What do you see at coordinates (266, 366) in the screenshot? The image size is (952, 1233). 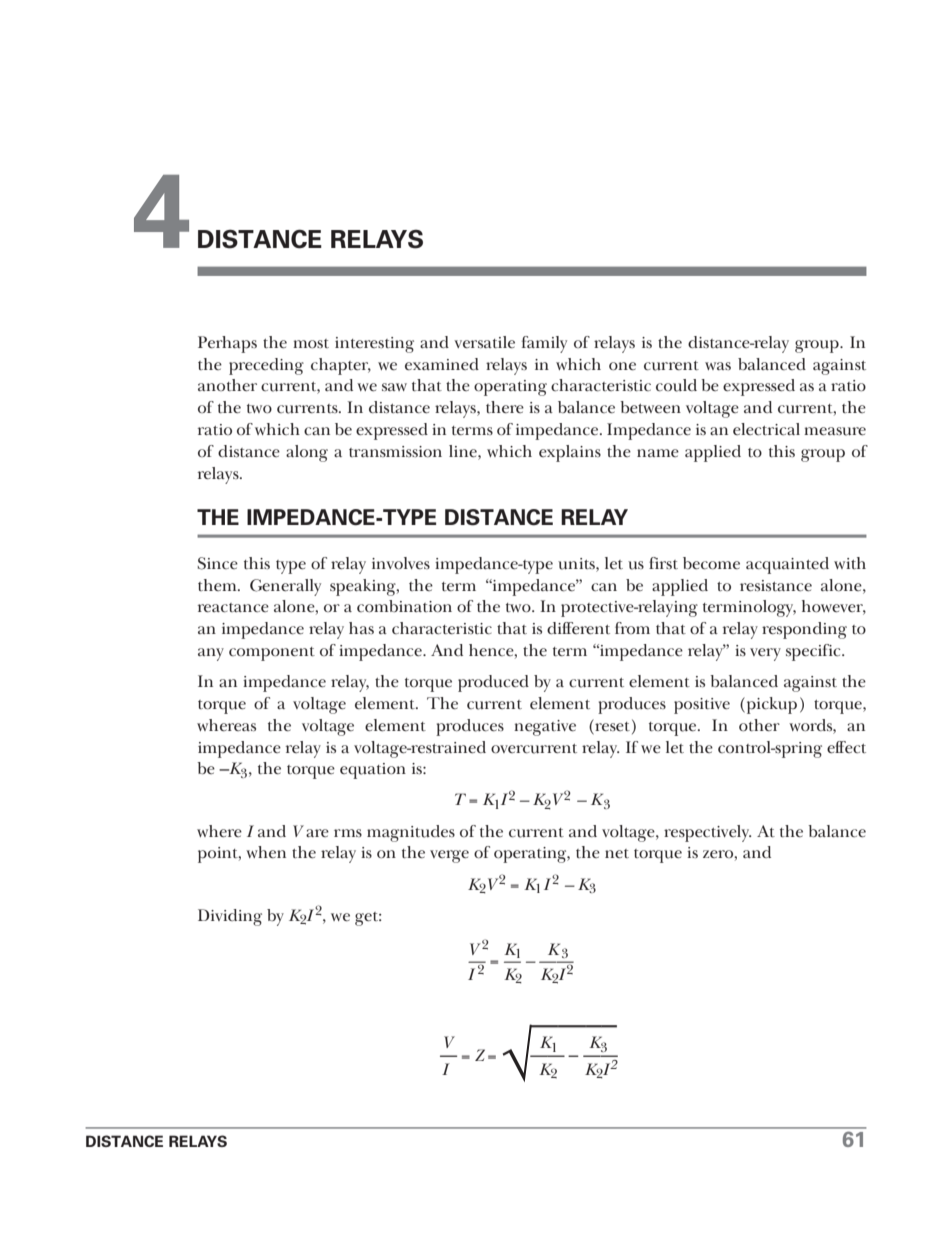 I see `preceding` at bounding box center [266, 366].
